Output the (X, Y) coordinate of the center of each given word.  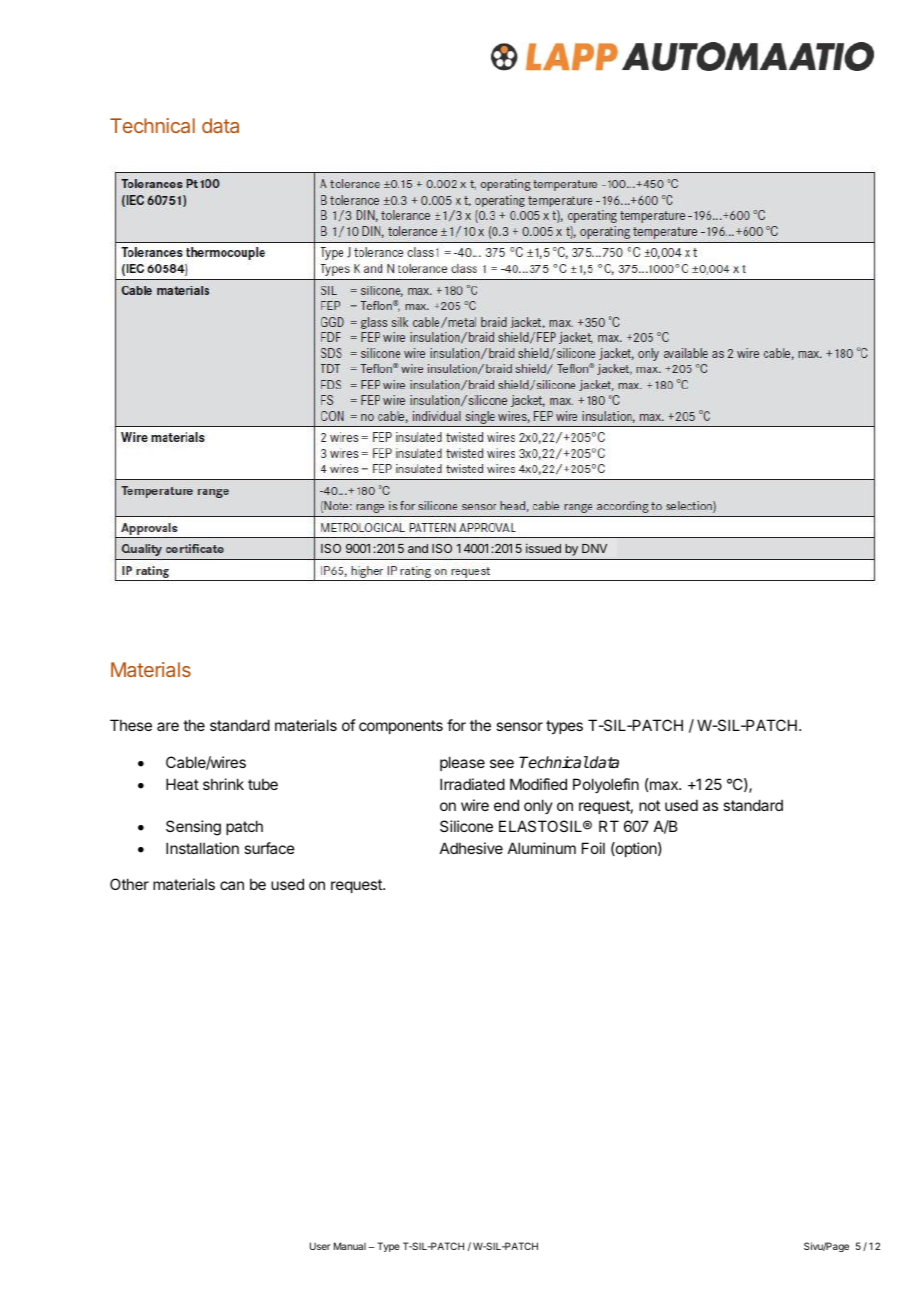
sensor (519, 726)
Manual (350, 1246)
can (232, 885)
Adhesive (471, 848)
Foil (593, 848)
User (320, 1246)
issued (543, 548)
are (168, 726)
